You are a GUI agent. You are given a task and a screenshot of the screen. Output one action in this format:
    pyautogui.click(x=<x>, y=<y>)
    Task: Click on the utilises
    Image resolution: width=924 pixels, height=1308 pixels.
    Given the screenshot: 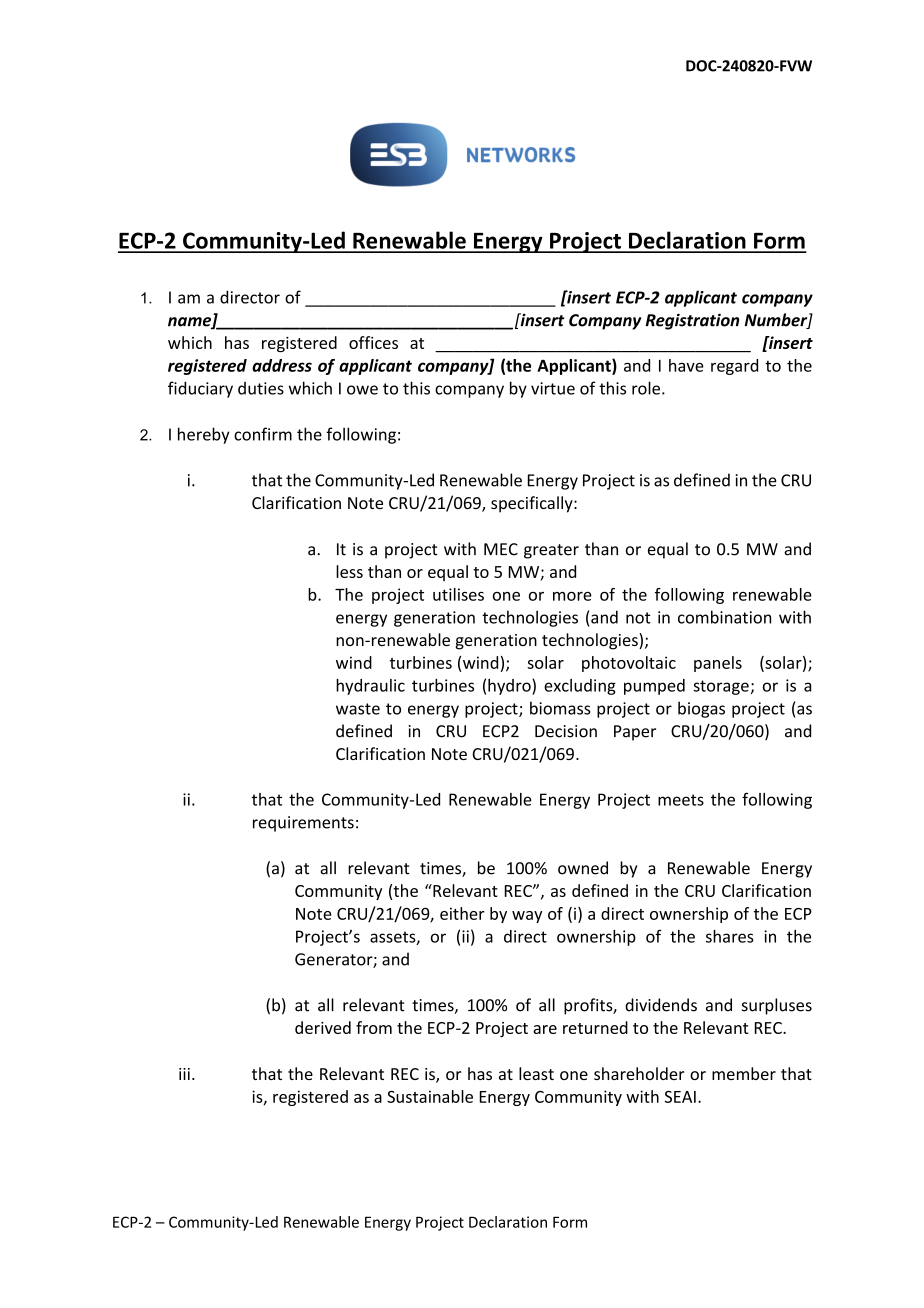 What is the action you would take?
    pyautogui.click(x=458, y=594)
